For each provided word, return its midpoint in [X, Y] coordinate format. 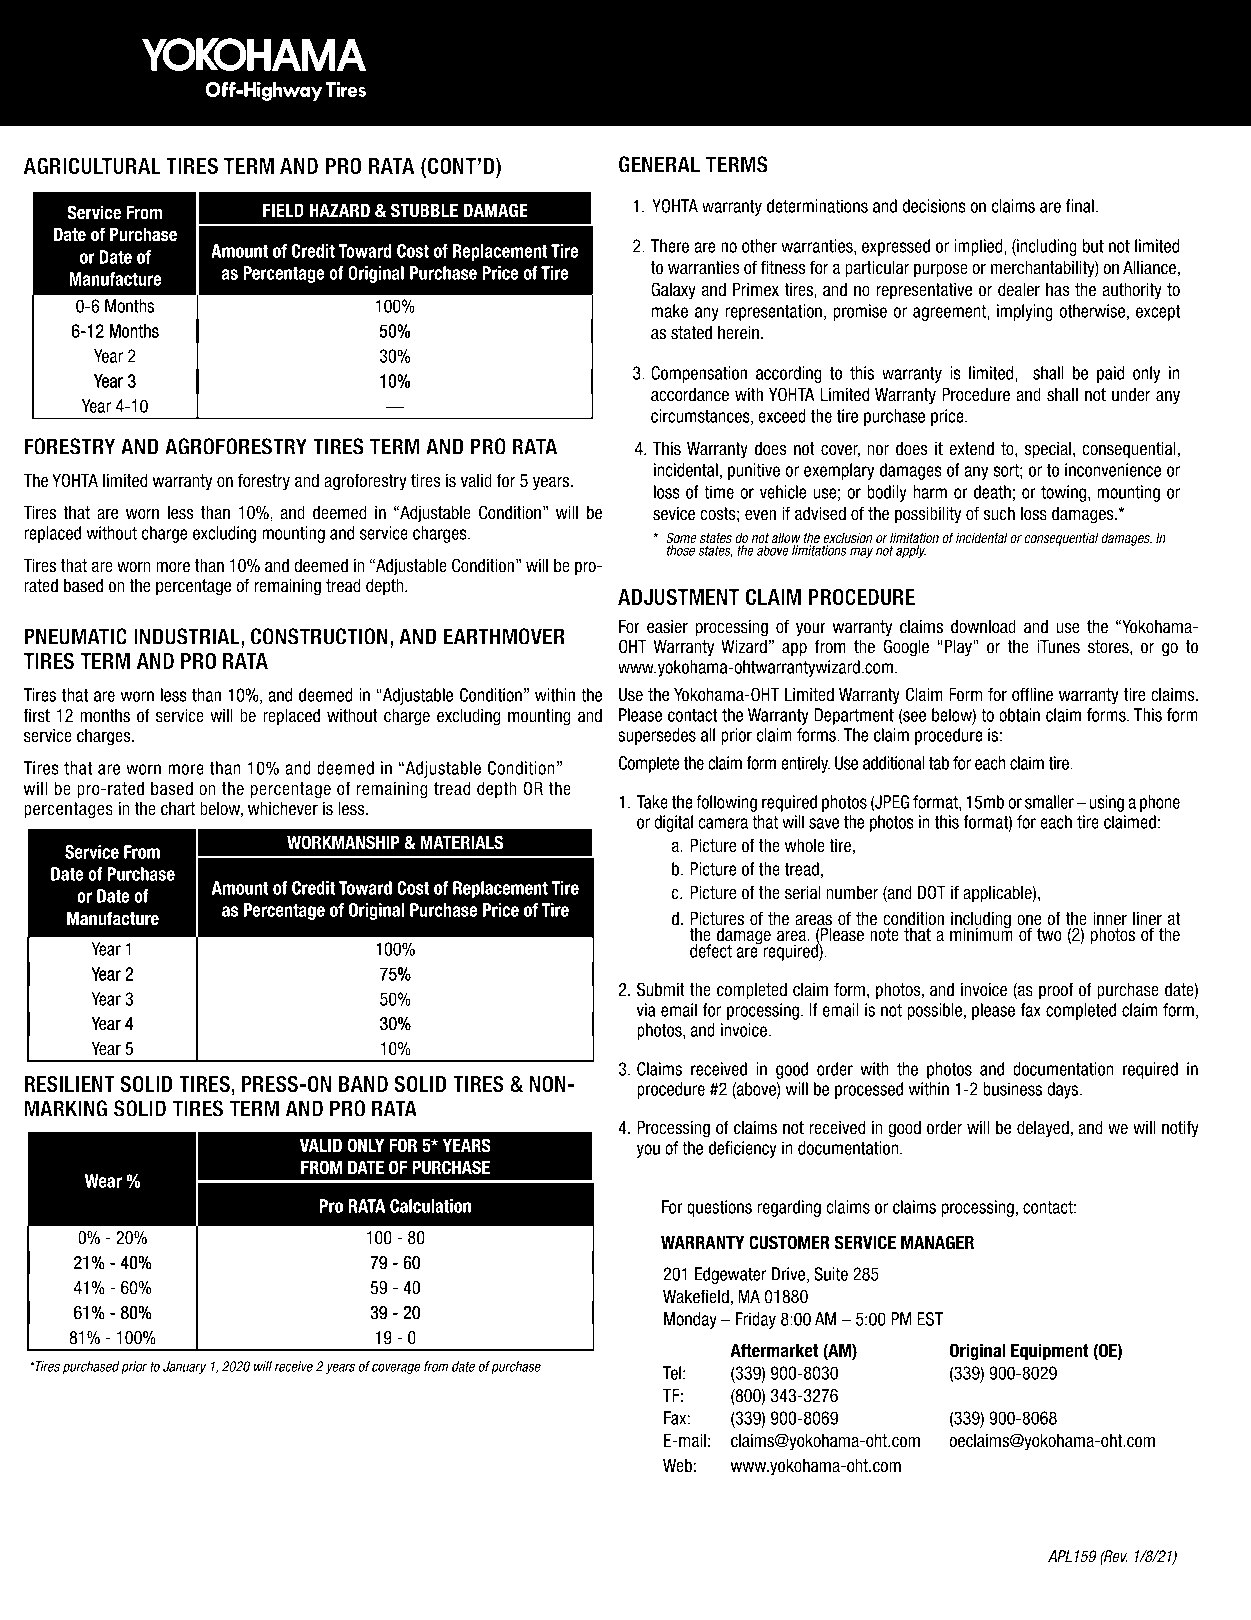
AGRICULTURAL [92, 165]
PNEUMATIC [75, 636]
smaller [1049, 802]
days [1064, 1090]
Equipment [1050, 1352]
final [1080, 206]
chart [178, 809]
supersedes [657, 736]
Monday [690, 1320]
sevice [674, 514]
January [184, 1367]
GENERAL [659, 164]
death [992, 492]
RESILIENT [69, 1083]
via [646, 1010]
